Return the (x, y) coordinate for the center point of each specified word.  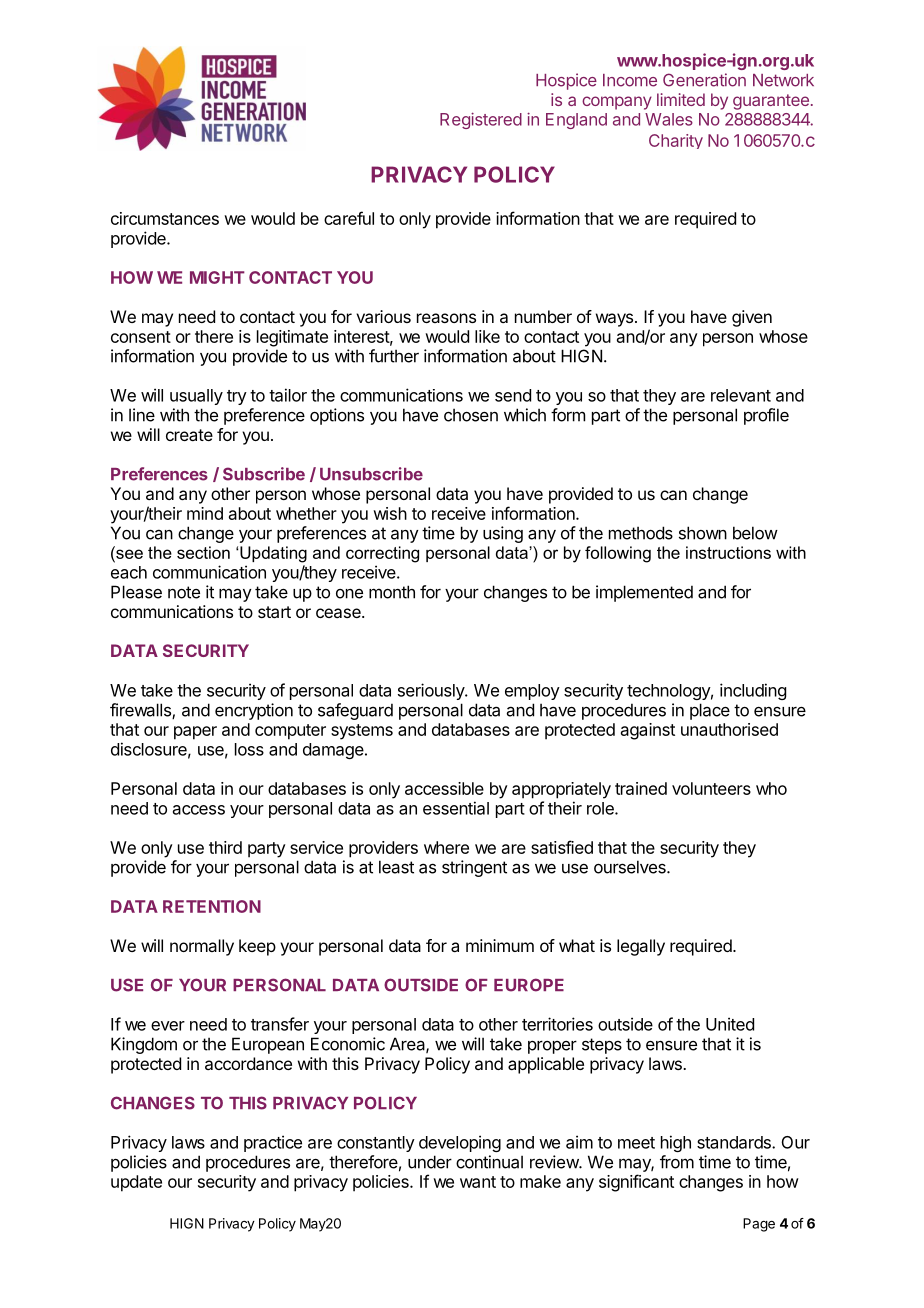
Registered (481, 120)
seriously (432, 691)
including (753, 691)
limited (681, 99)
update (136, 1183)
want (478, 1182)
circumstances (165, 218)
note (184, 592)
